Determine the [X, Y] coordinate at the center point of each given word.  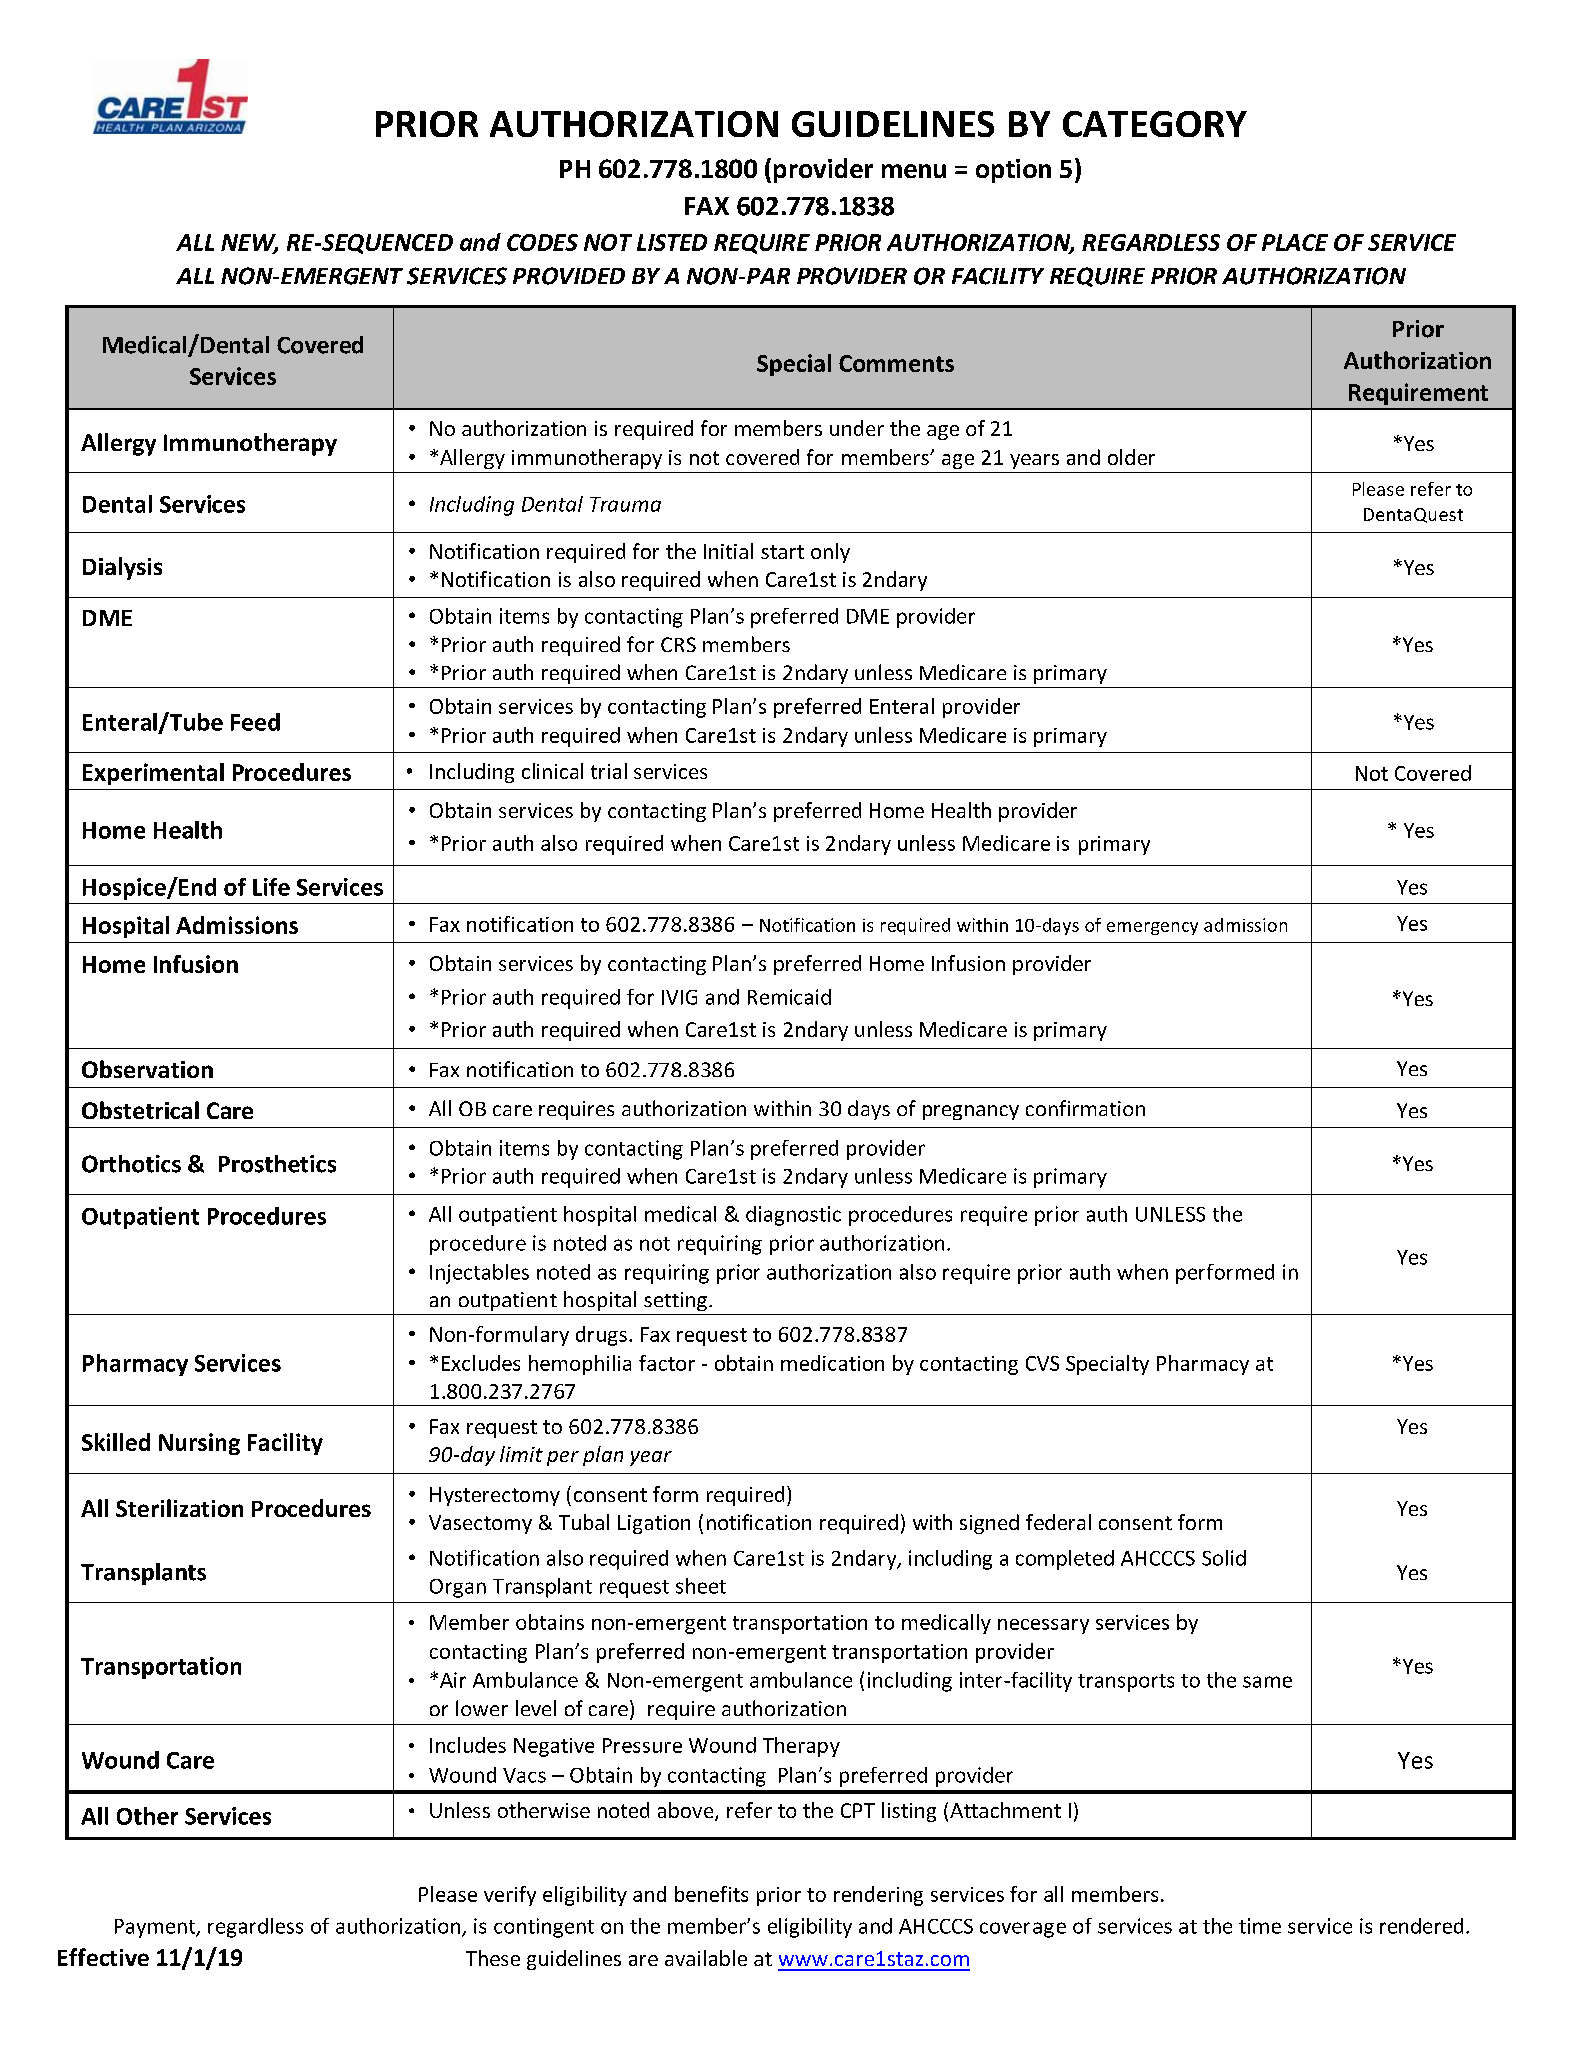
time [1260, 1926]
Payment [156, 1928]
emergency [1152, 928]
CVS [1042, 1363]
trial [609, 771]
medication [832, 1363]
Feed [255, 722]
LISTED [672, 242]
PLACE [1295, 242]
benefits [711, 1894]
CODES [542, 242]
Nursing [199, 1444]
